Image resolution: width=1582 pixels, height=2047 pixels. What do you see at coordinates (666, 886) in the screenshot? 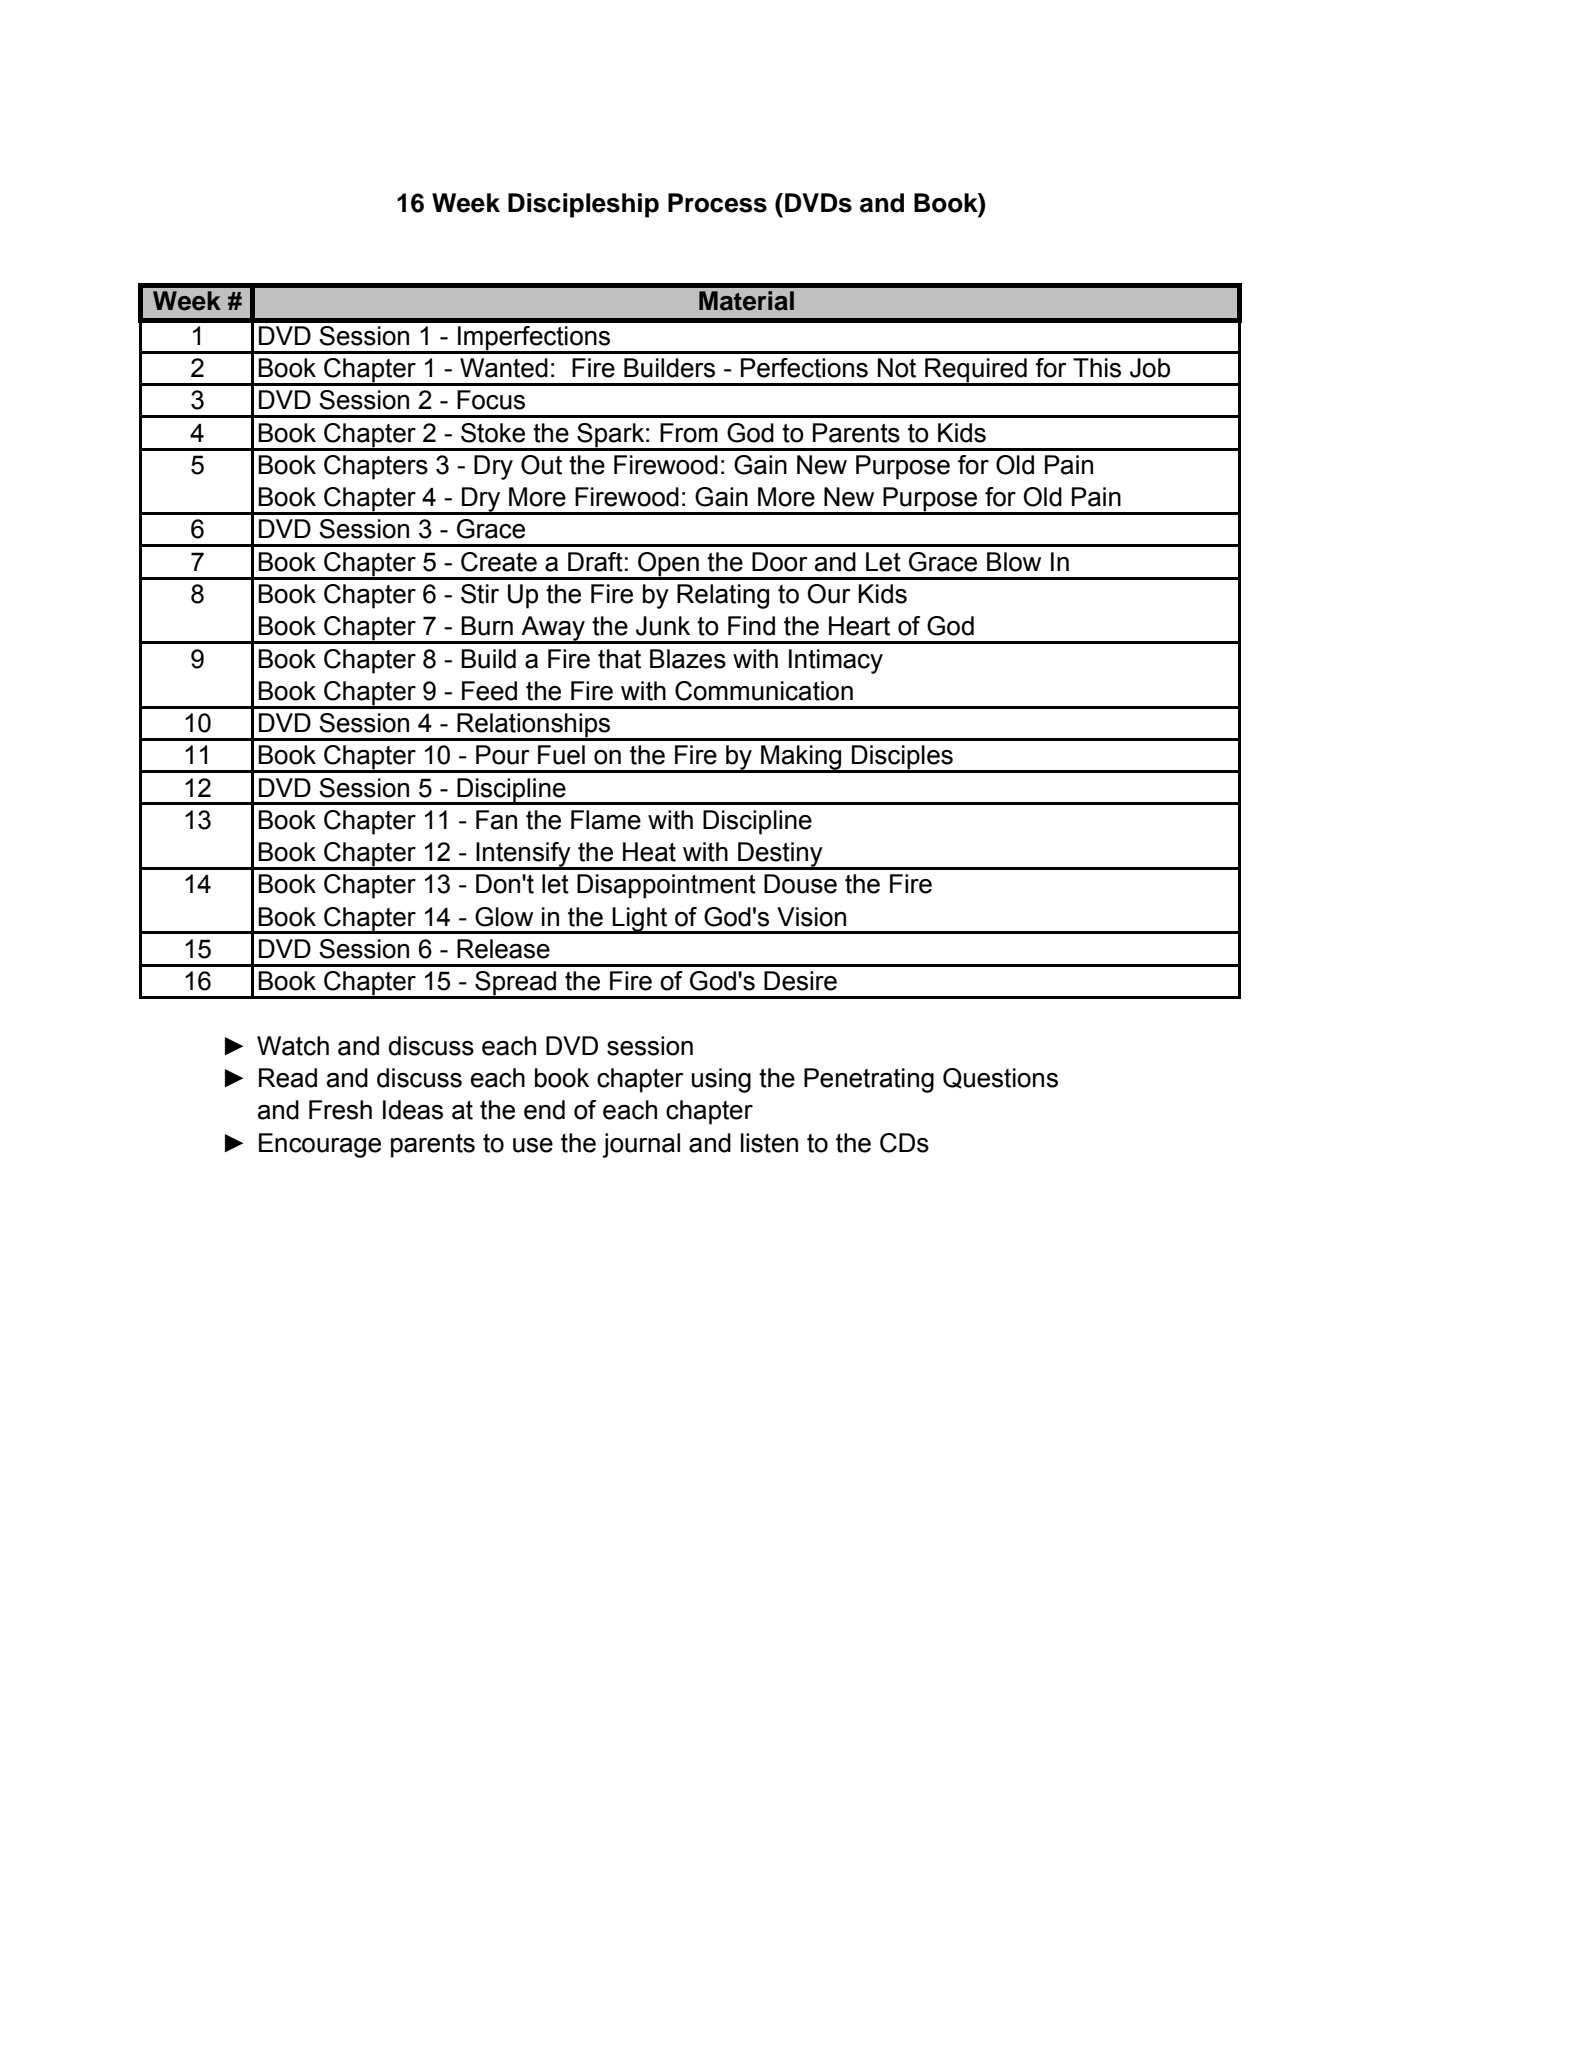
I see `Disappointment` at bounding box center [666, 886].
